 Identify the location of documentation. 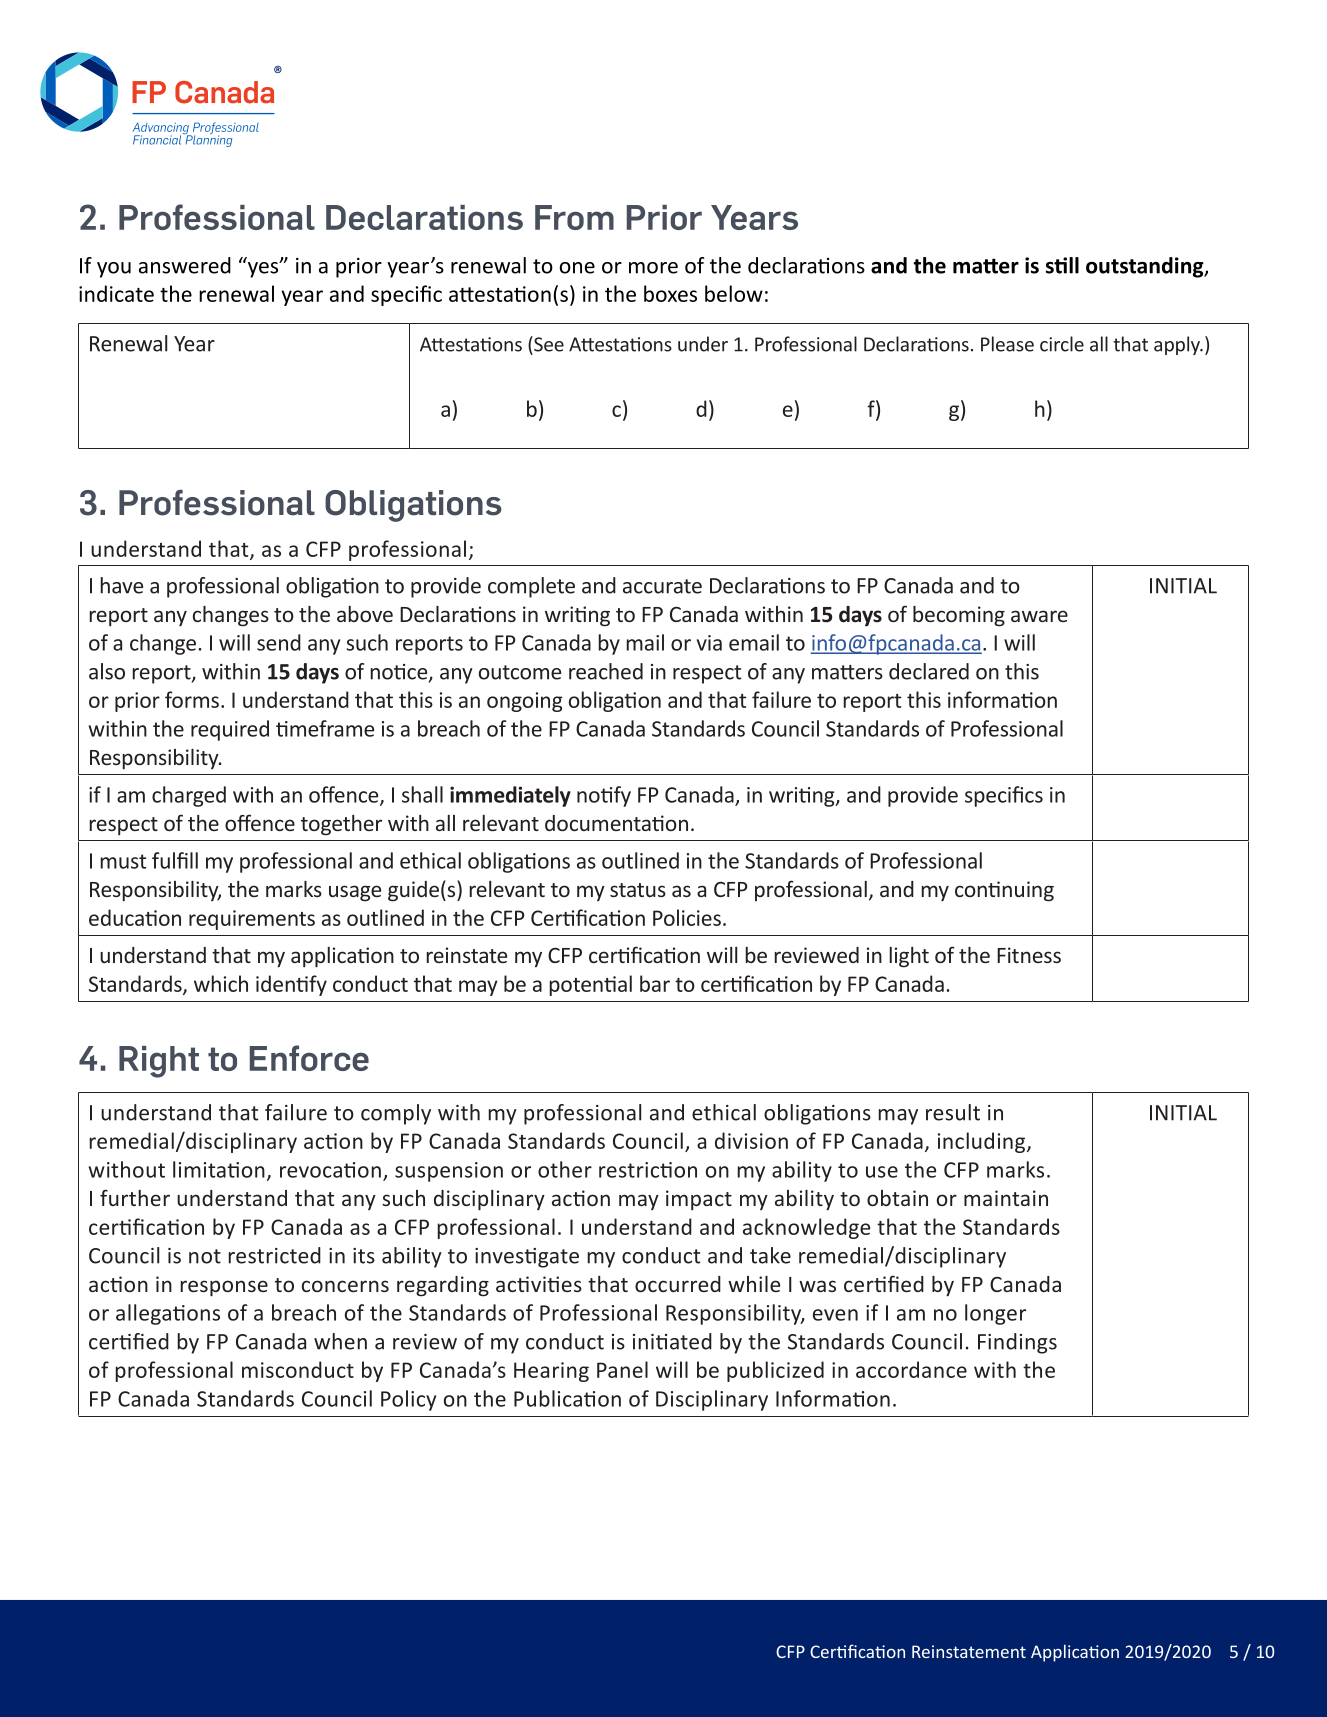
(616, 823).
